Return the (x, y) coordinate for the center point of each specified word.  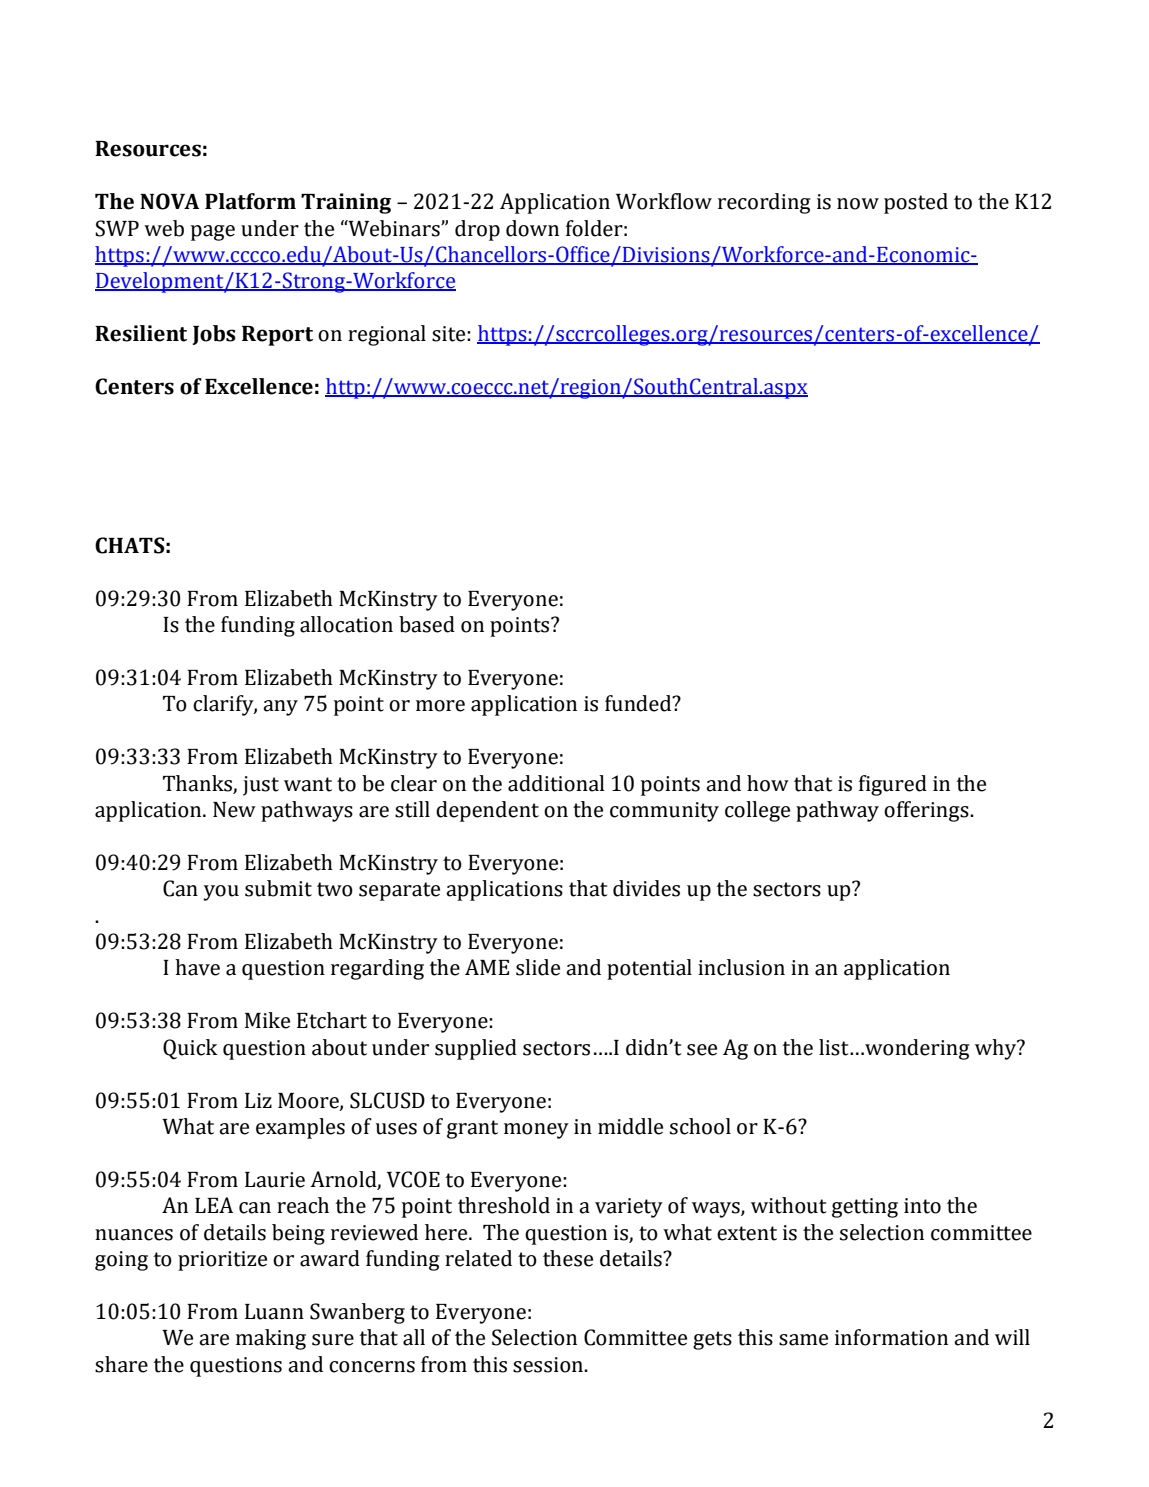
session (549, 1365)
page (213, 233)
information (891, 1337)
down (532, 228)
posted (916, 203)
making (271, 1339)
